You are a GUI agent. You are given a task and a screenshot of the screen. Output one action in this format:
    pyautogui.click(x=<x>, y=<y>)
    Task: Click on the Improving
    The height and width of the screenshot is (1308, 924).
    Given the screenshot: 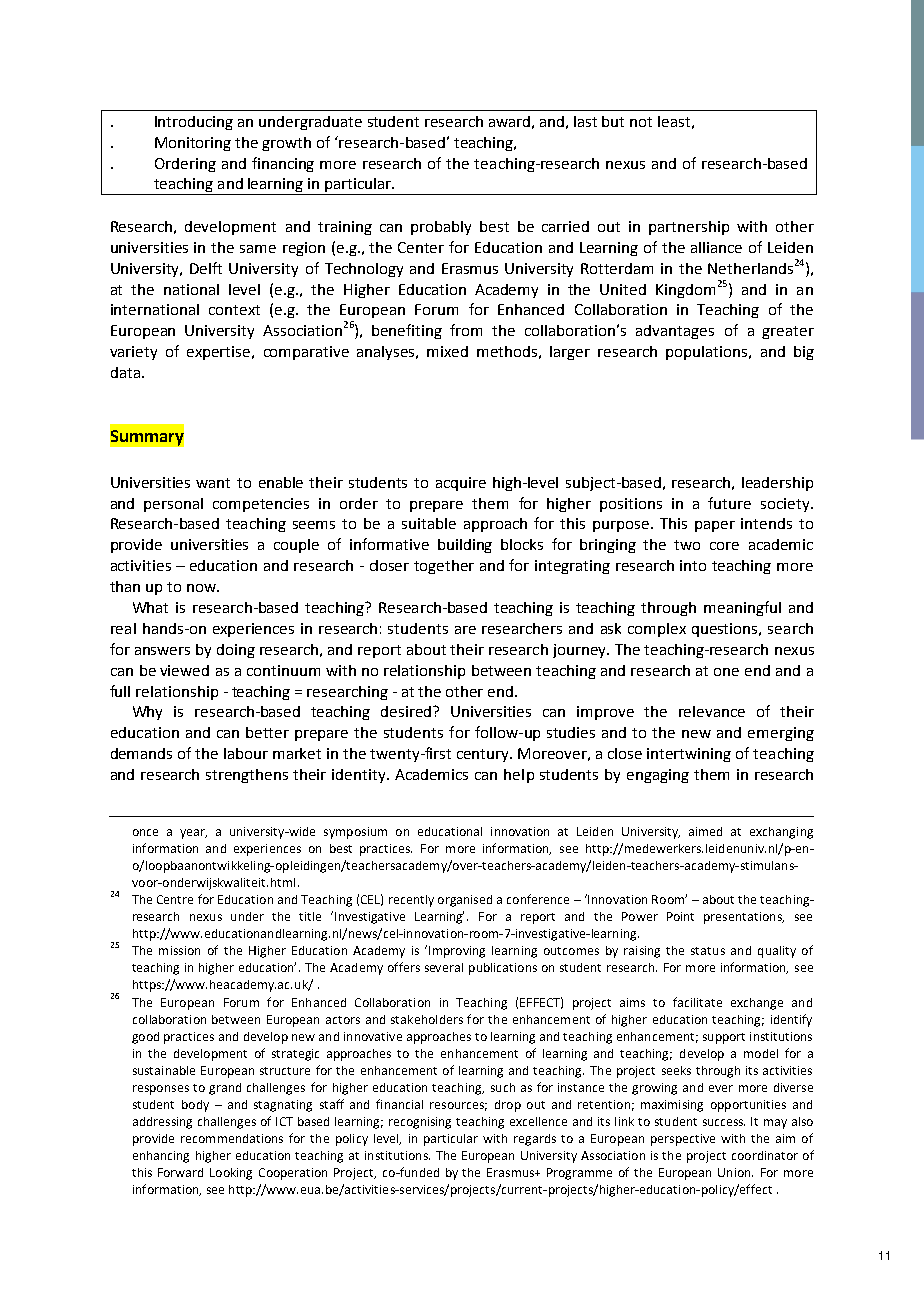 What is the action you would take?
    pyautogui.click(x=457, y=952)
